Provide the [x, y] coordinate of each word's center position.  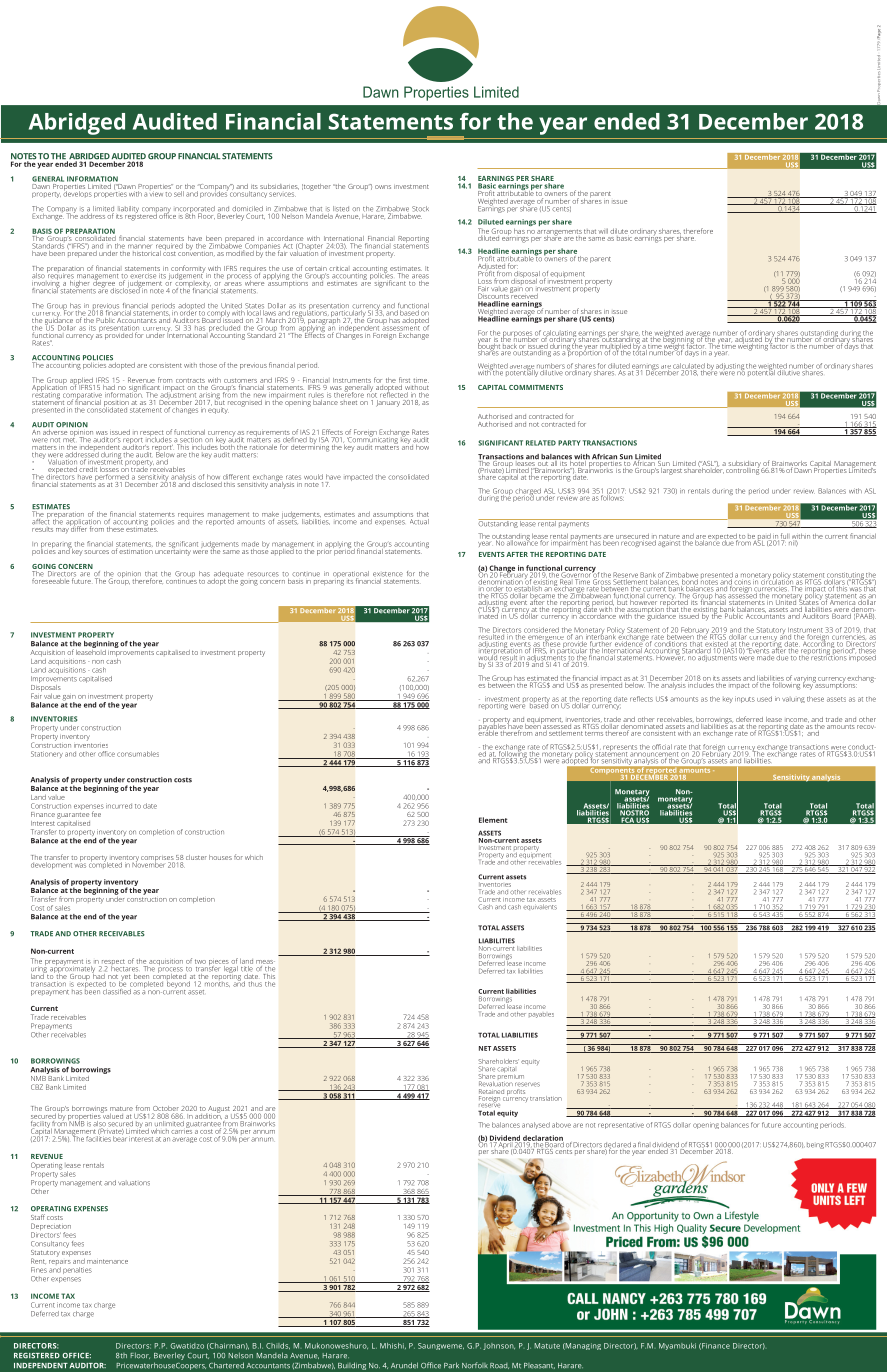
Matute [547, 1346]
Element [493, 820]
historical [147, 252]
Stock [420, 209]
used [764, 699]
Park [451, 1365]
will [603, 231]
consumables [138, 754]
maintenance [107, 1261]
